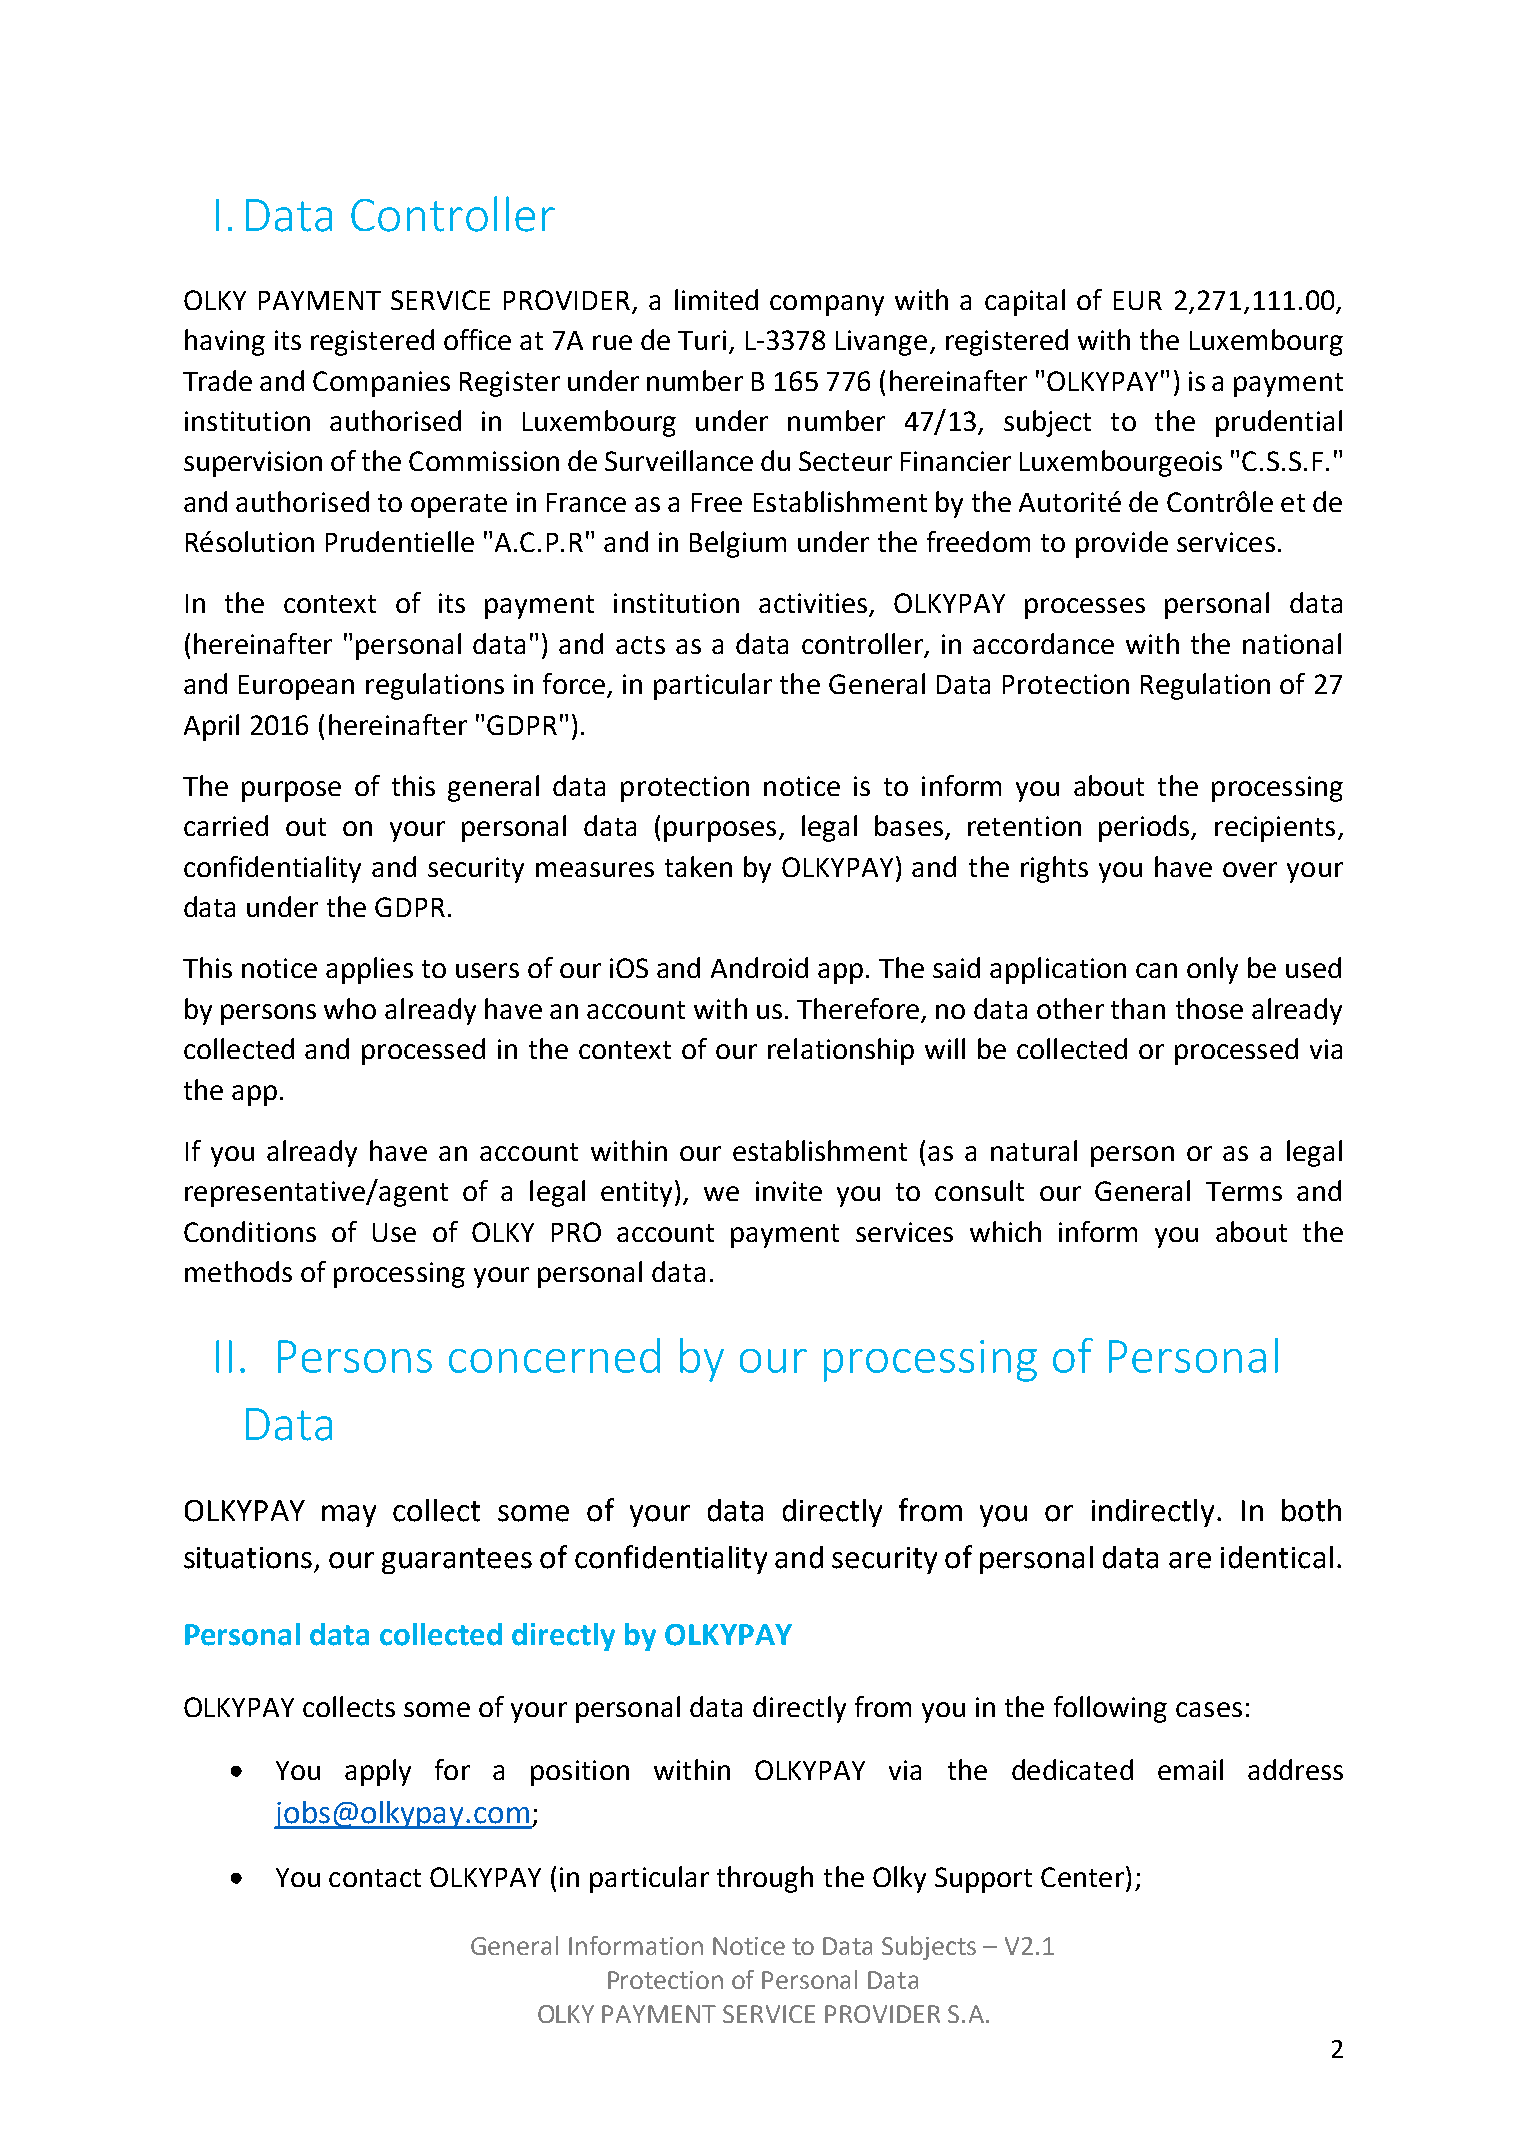  Describe the element at coordinates (789, 1191) in the screenshot. I see `invite` at that location.
